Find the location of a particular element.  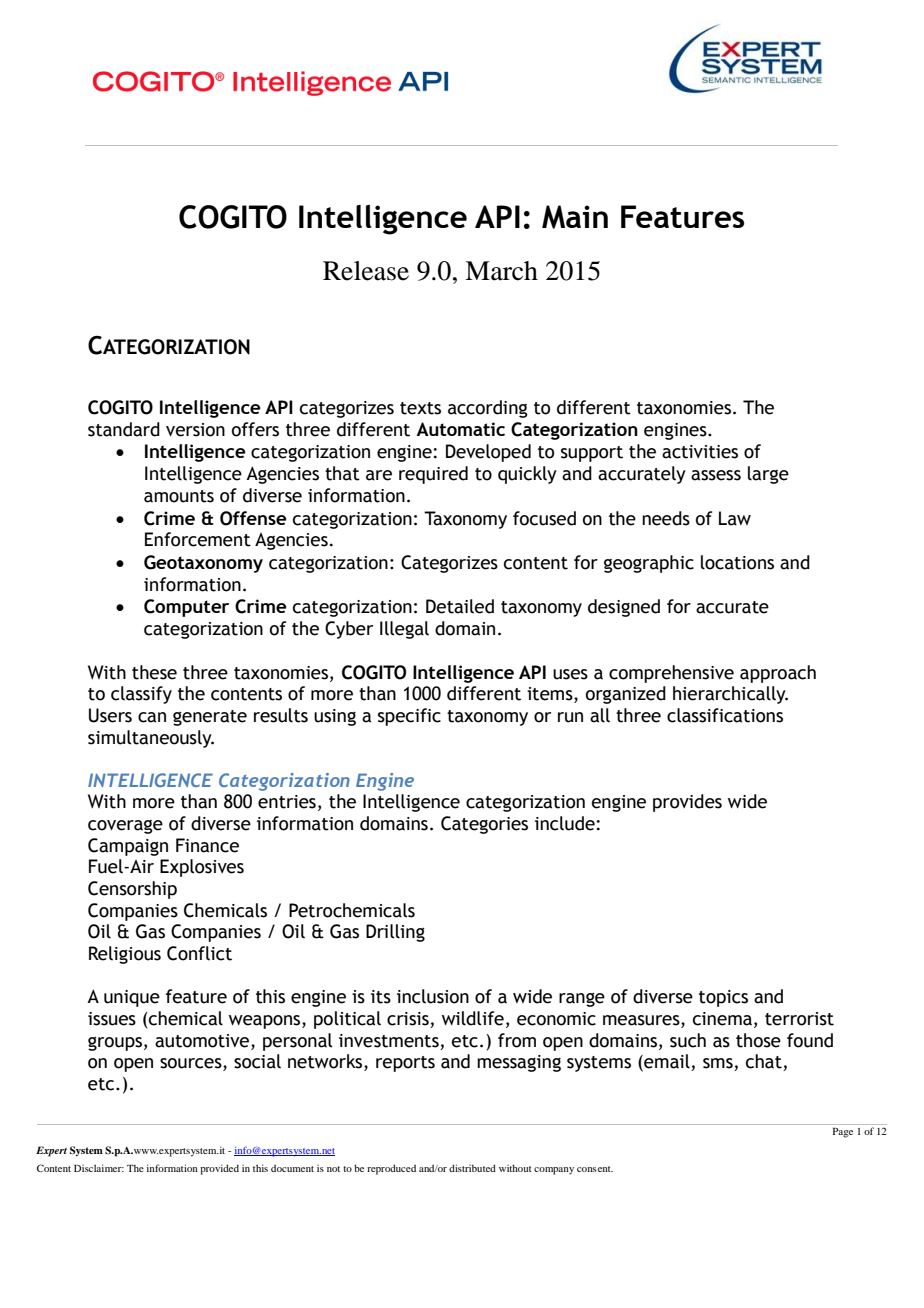

specific is located at coordinates (409, 717).
